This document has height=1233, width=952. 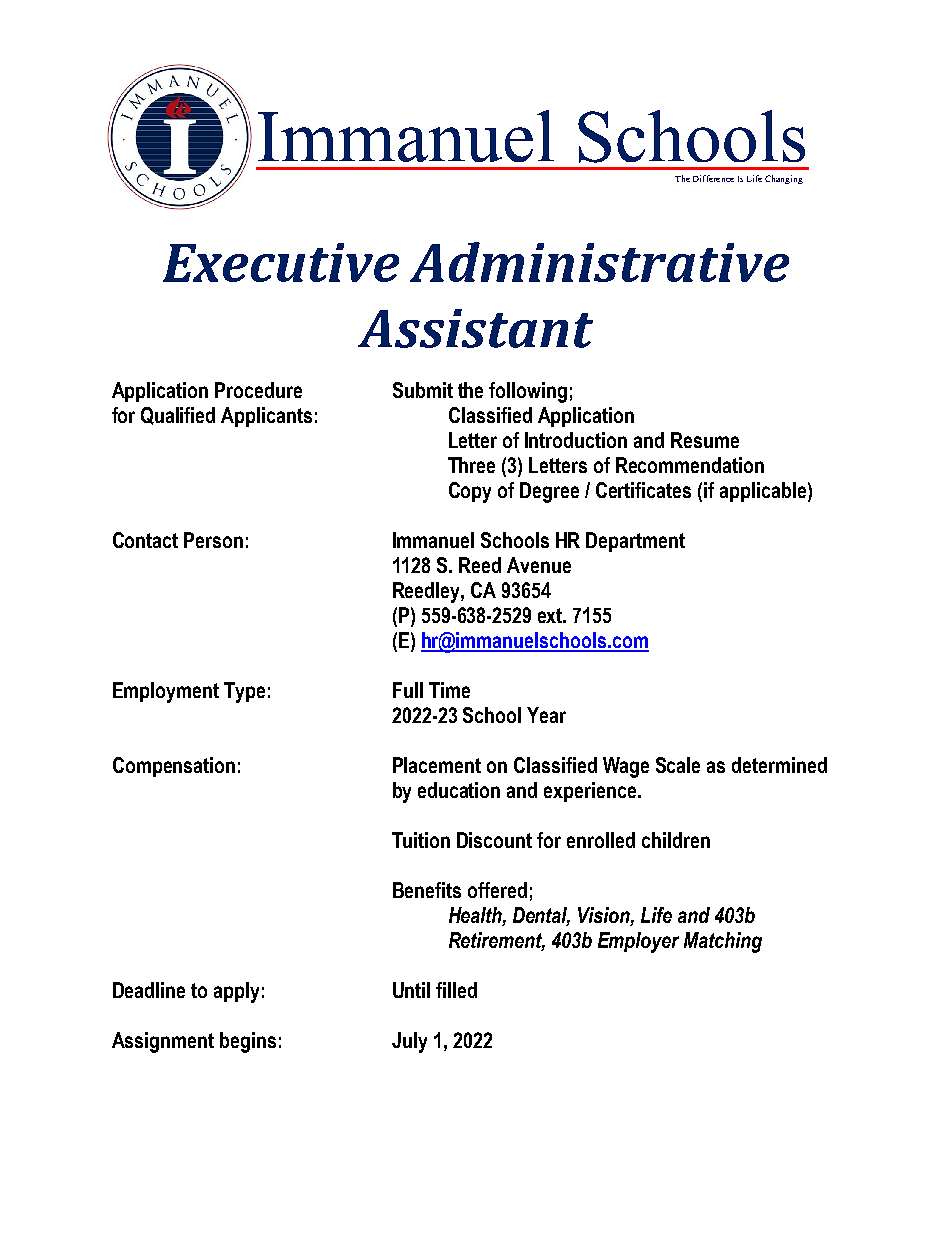 I want to click on Executive, so click(x=281, y=262).
